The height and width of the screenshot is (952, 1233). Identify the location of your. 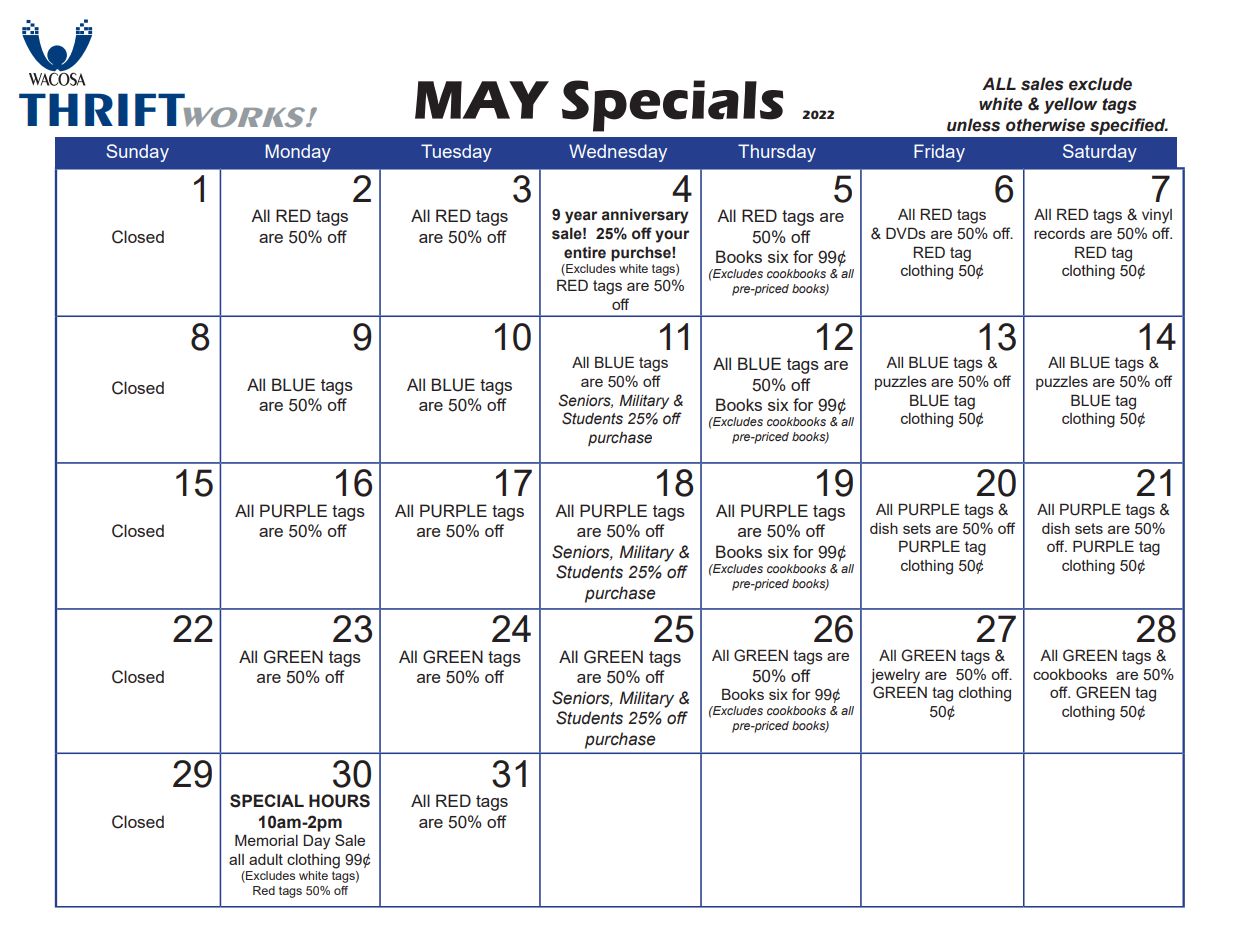
(672, 236).
